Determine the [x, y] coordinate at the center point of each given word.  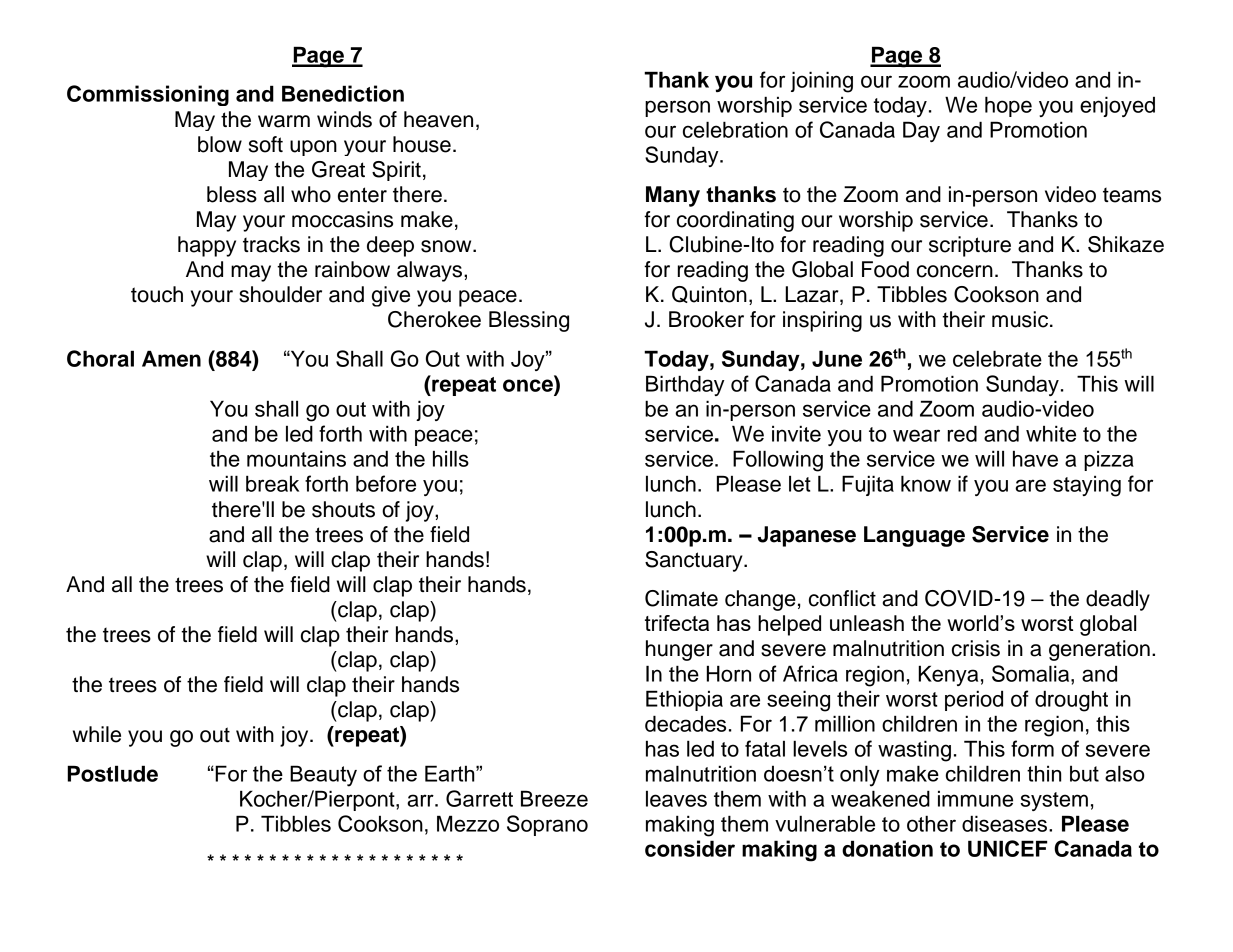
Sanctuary [695, 561]
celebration [735, 129]
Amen [171, 358]
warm [284, 121]
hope [1008, 106]
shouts [343, 509]
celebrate [997, 358]
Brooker [706, 319]
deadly [1118, 600]
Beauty [323, 776]
